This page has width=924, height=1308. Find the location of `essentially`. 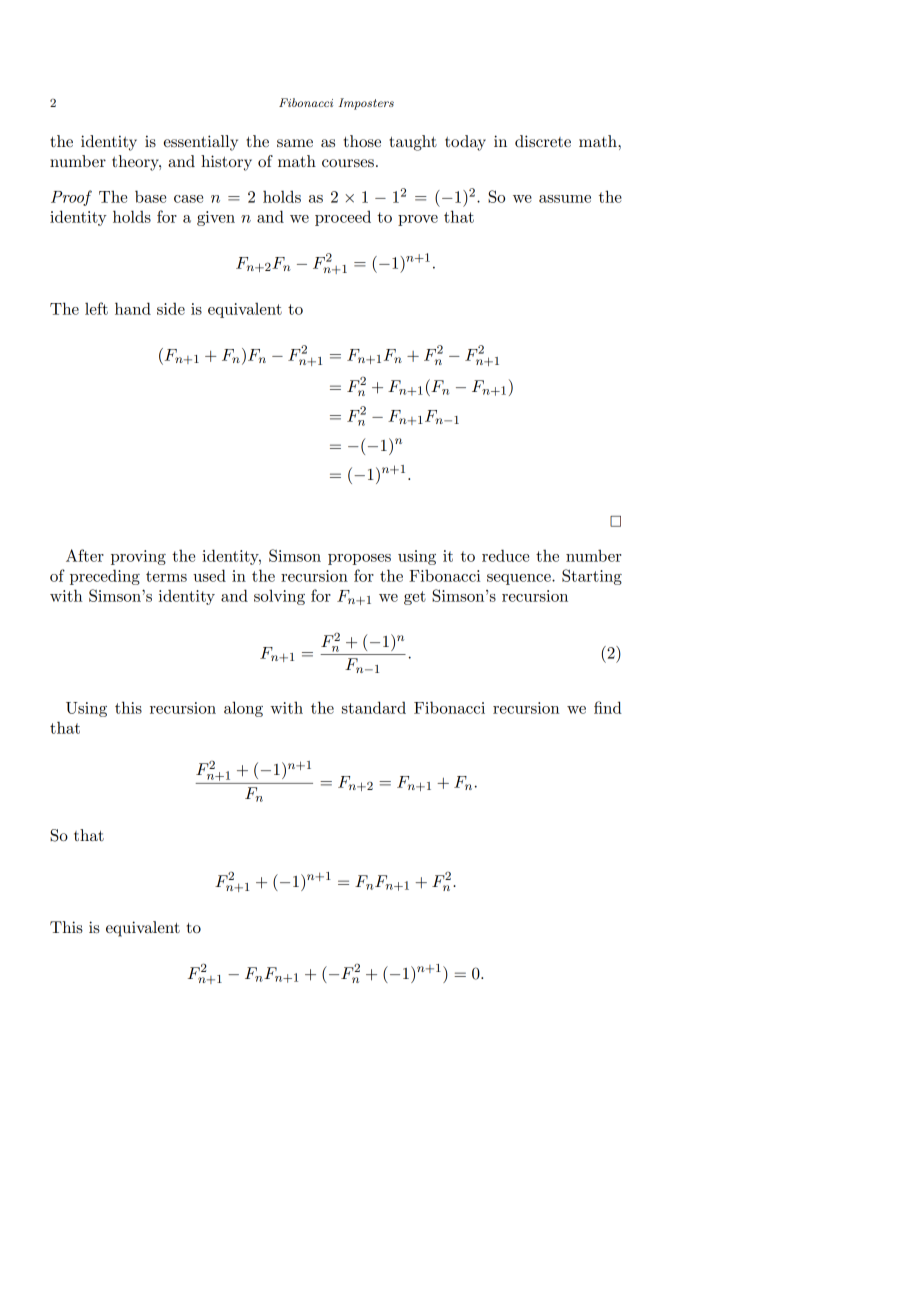

essentially is located at coordinates (201, 143).
